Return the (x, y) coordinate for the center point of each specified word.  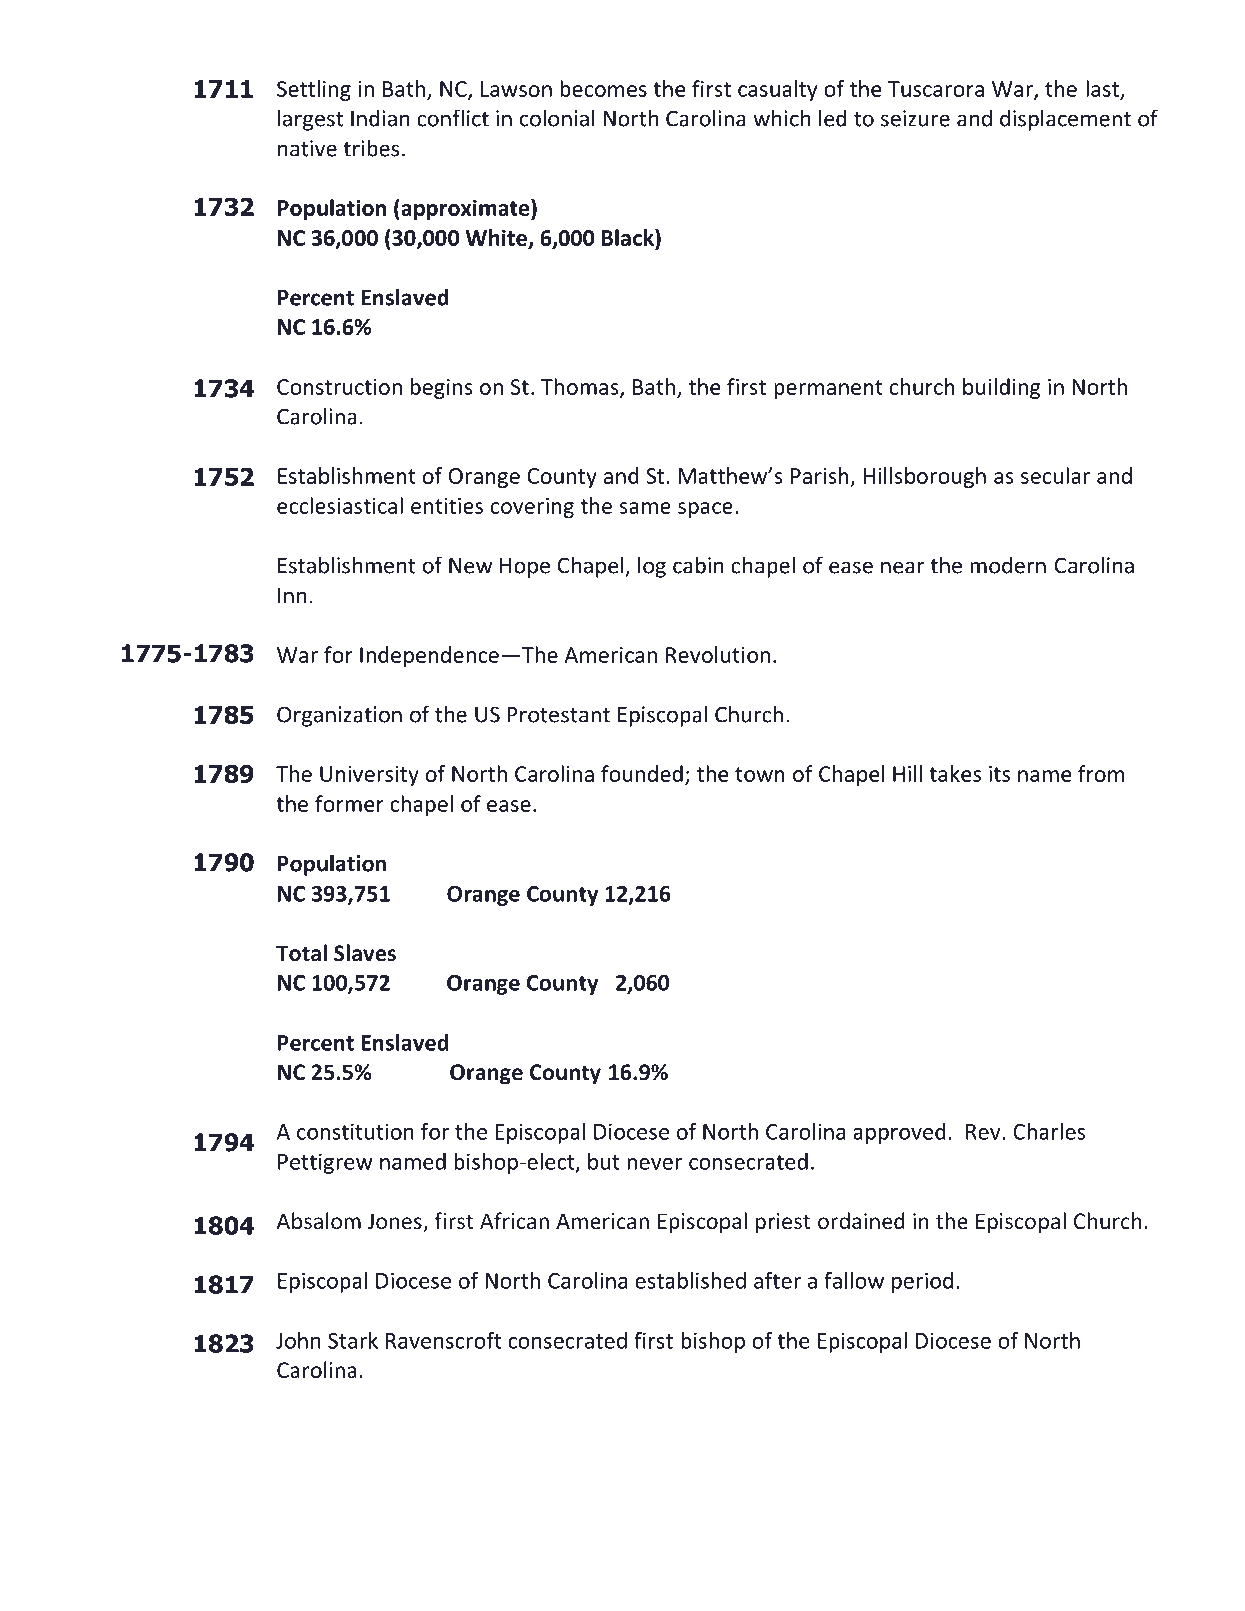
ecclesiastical (340, 505)
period (922, 1282)
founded (642, 773)
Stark (353, 1340)
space (705, 510)
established (690, 1280)
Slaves (365, 953)
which (782, 118)
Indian (380, 118)
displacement (1065, 120)
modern (1008, 565)
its (999, 774)
